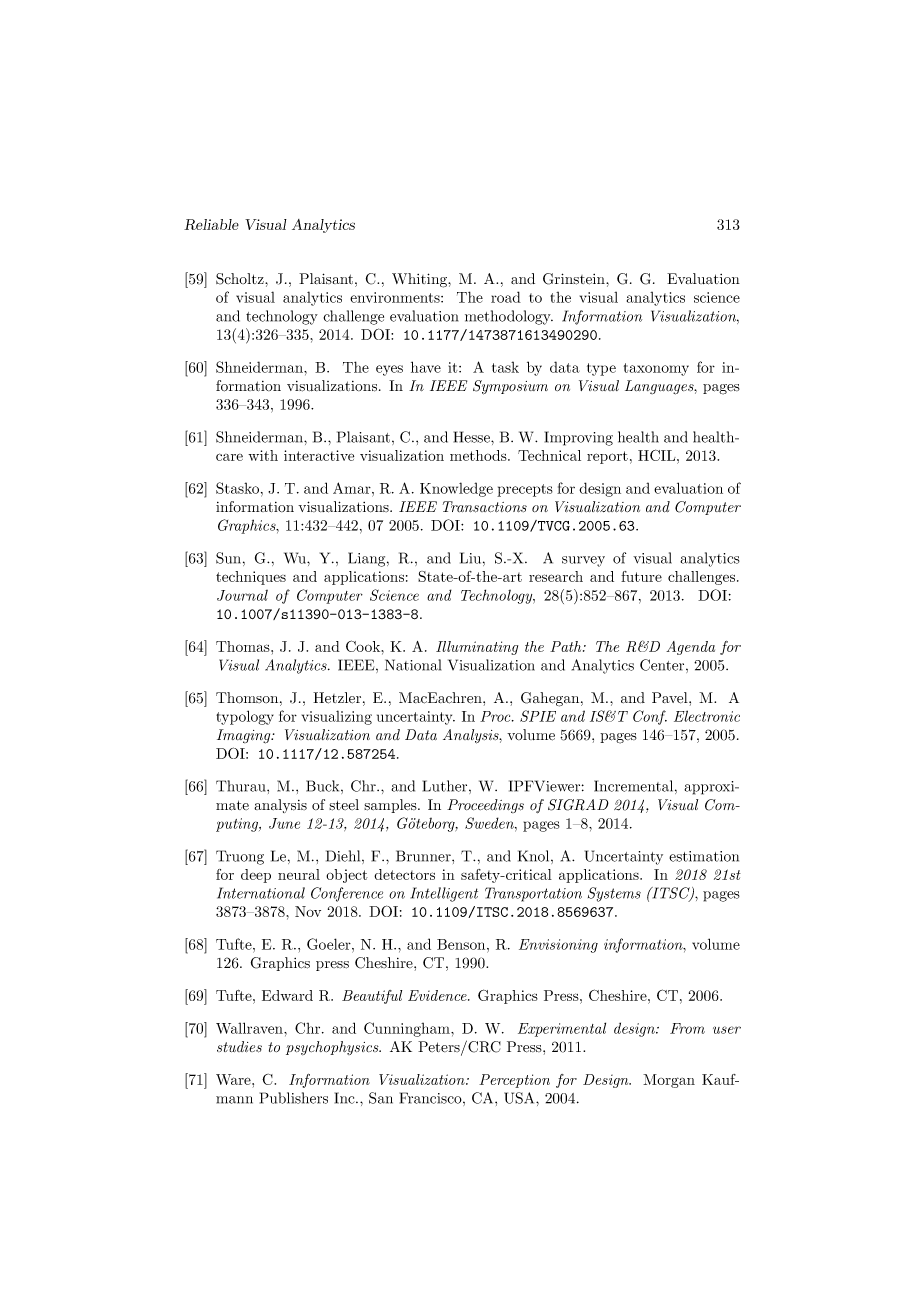  Describe the element at coordinates (669, 1081) in the image. I see `Morgan` at that location.
